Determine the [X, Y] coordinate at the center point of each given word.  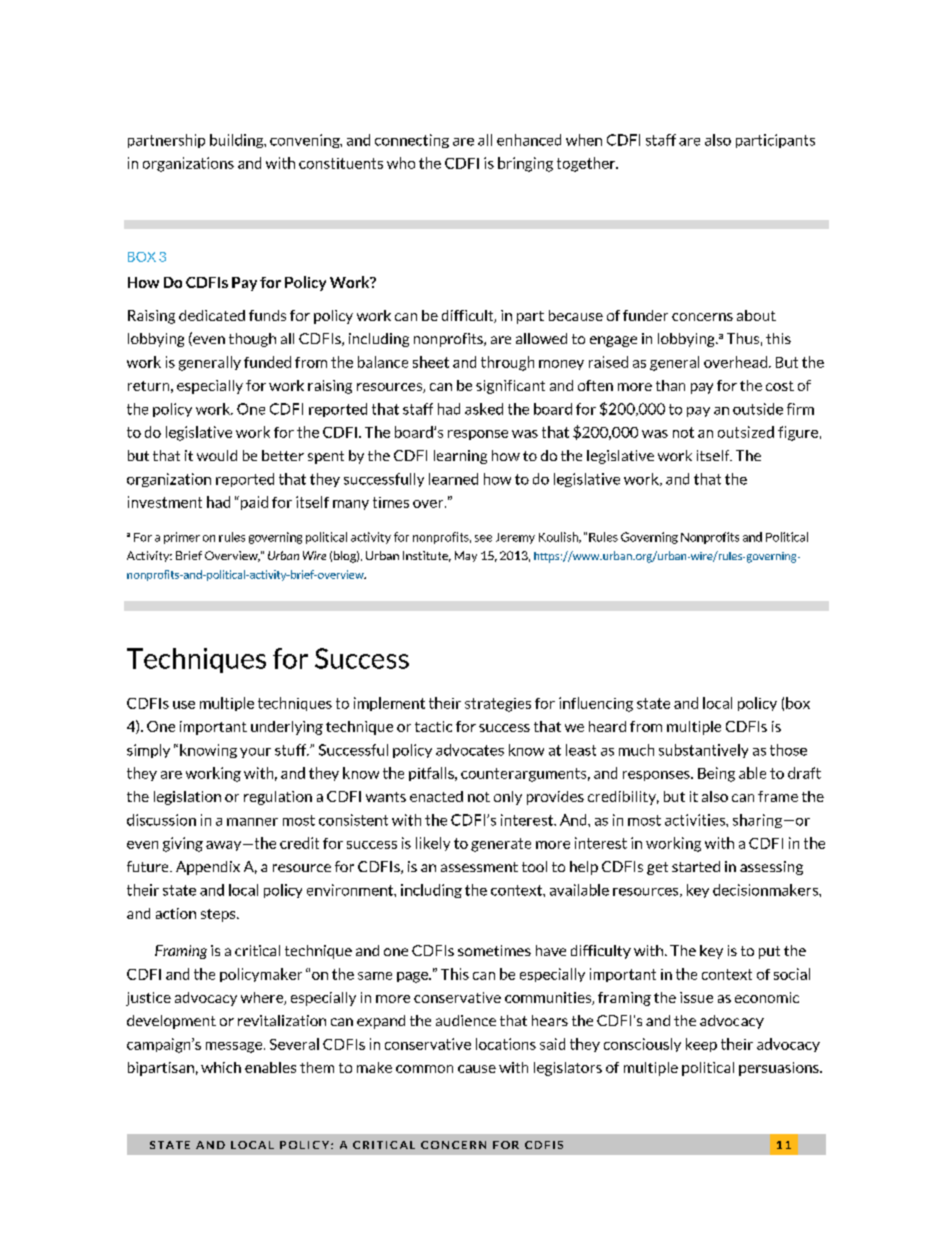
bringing [525, 164]
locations [506, 1044]
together [587, 164]
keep [701, 1045]
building [238, 141]
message [235, 1047]
